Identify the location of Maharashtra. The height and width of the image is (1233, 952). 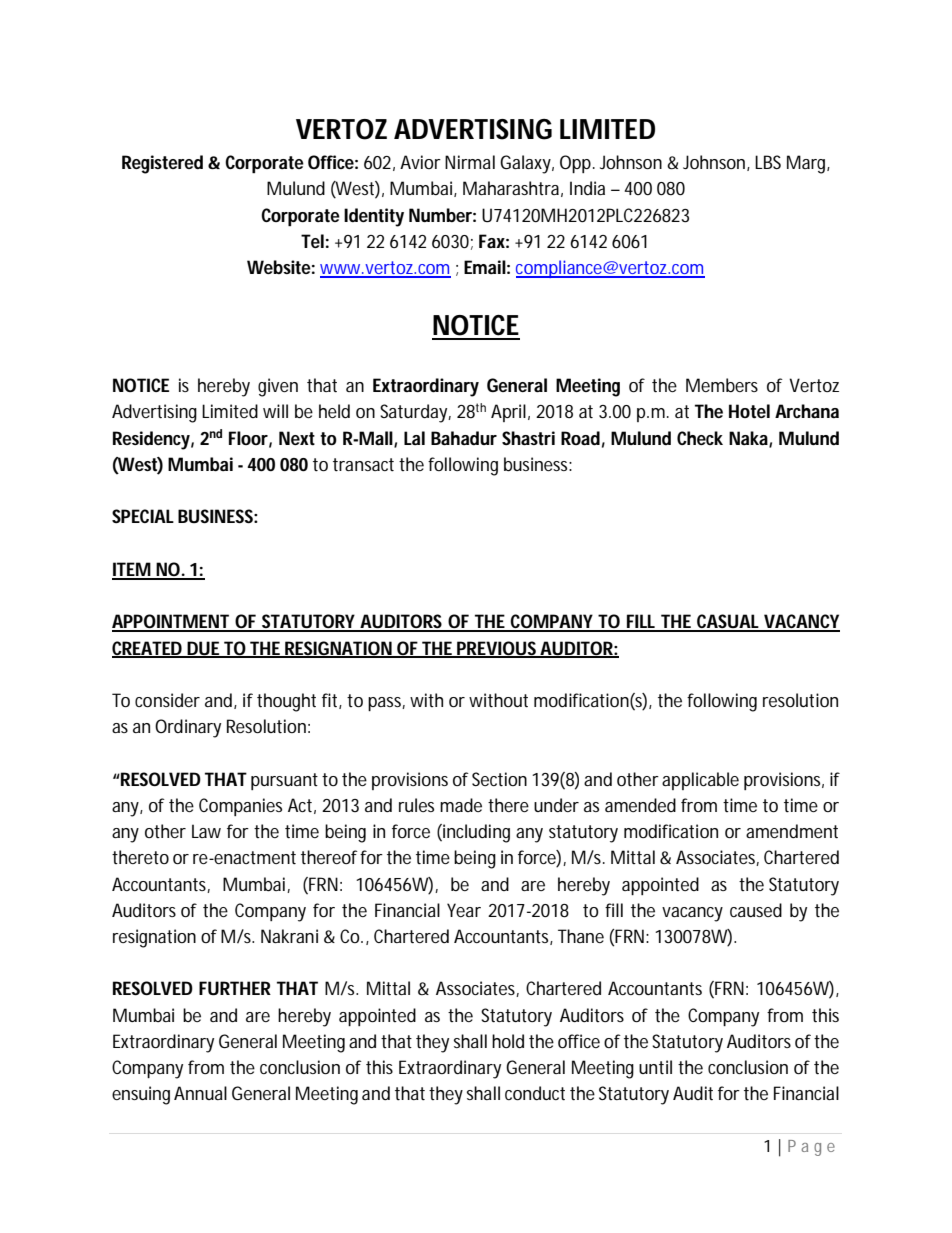
(513, 189).
